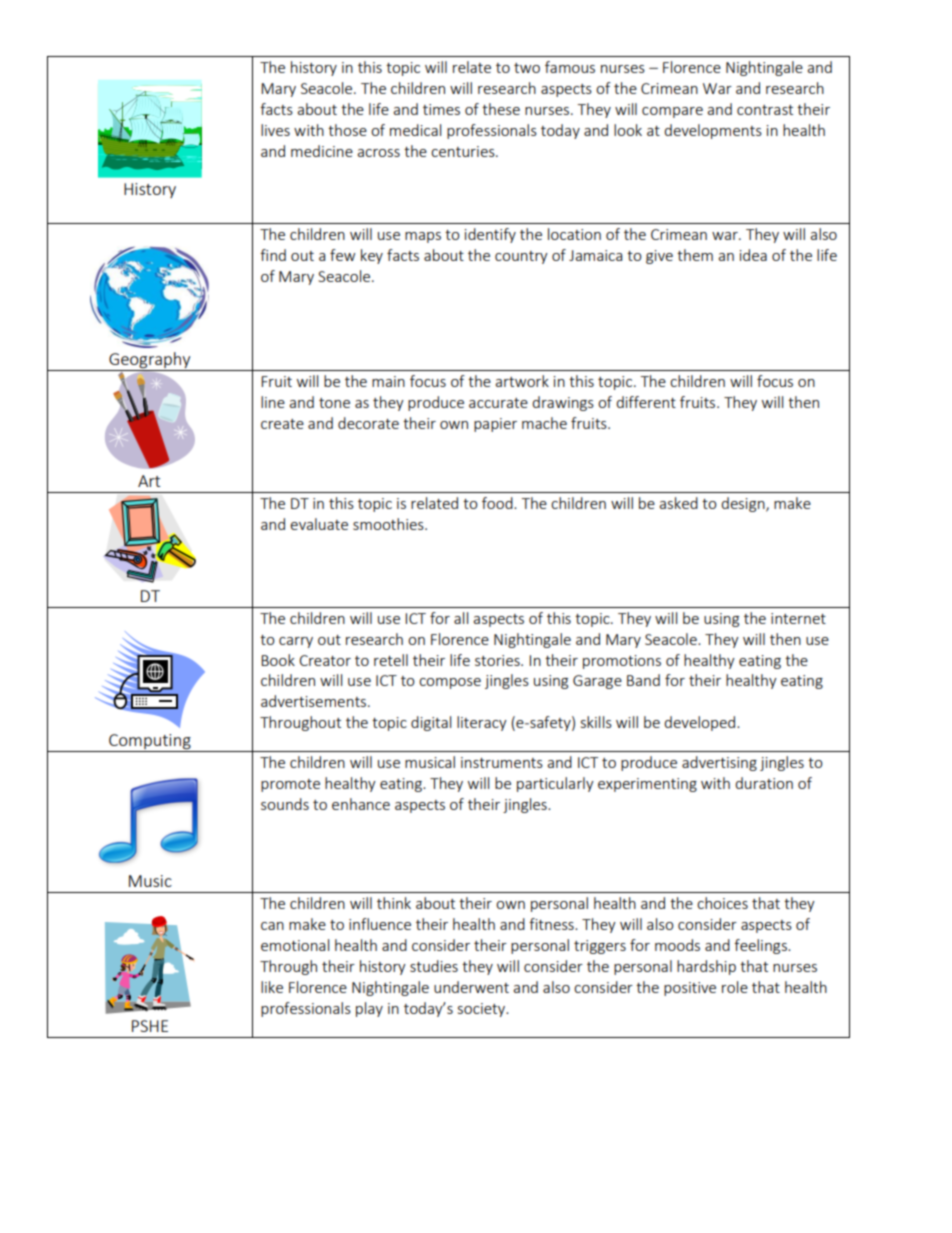  What do you see at coordinates (744, 504) in the screenshot?
I see `design` at bounding box center [744, 504].
